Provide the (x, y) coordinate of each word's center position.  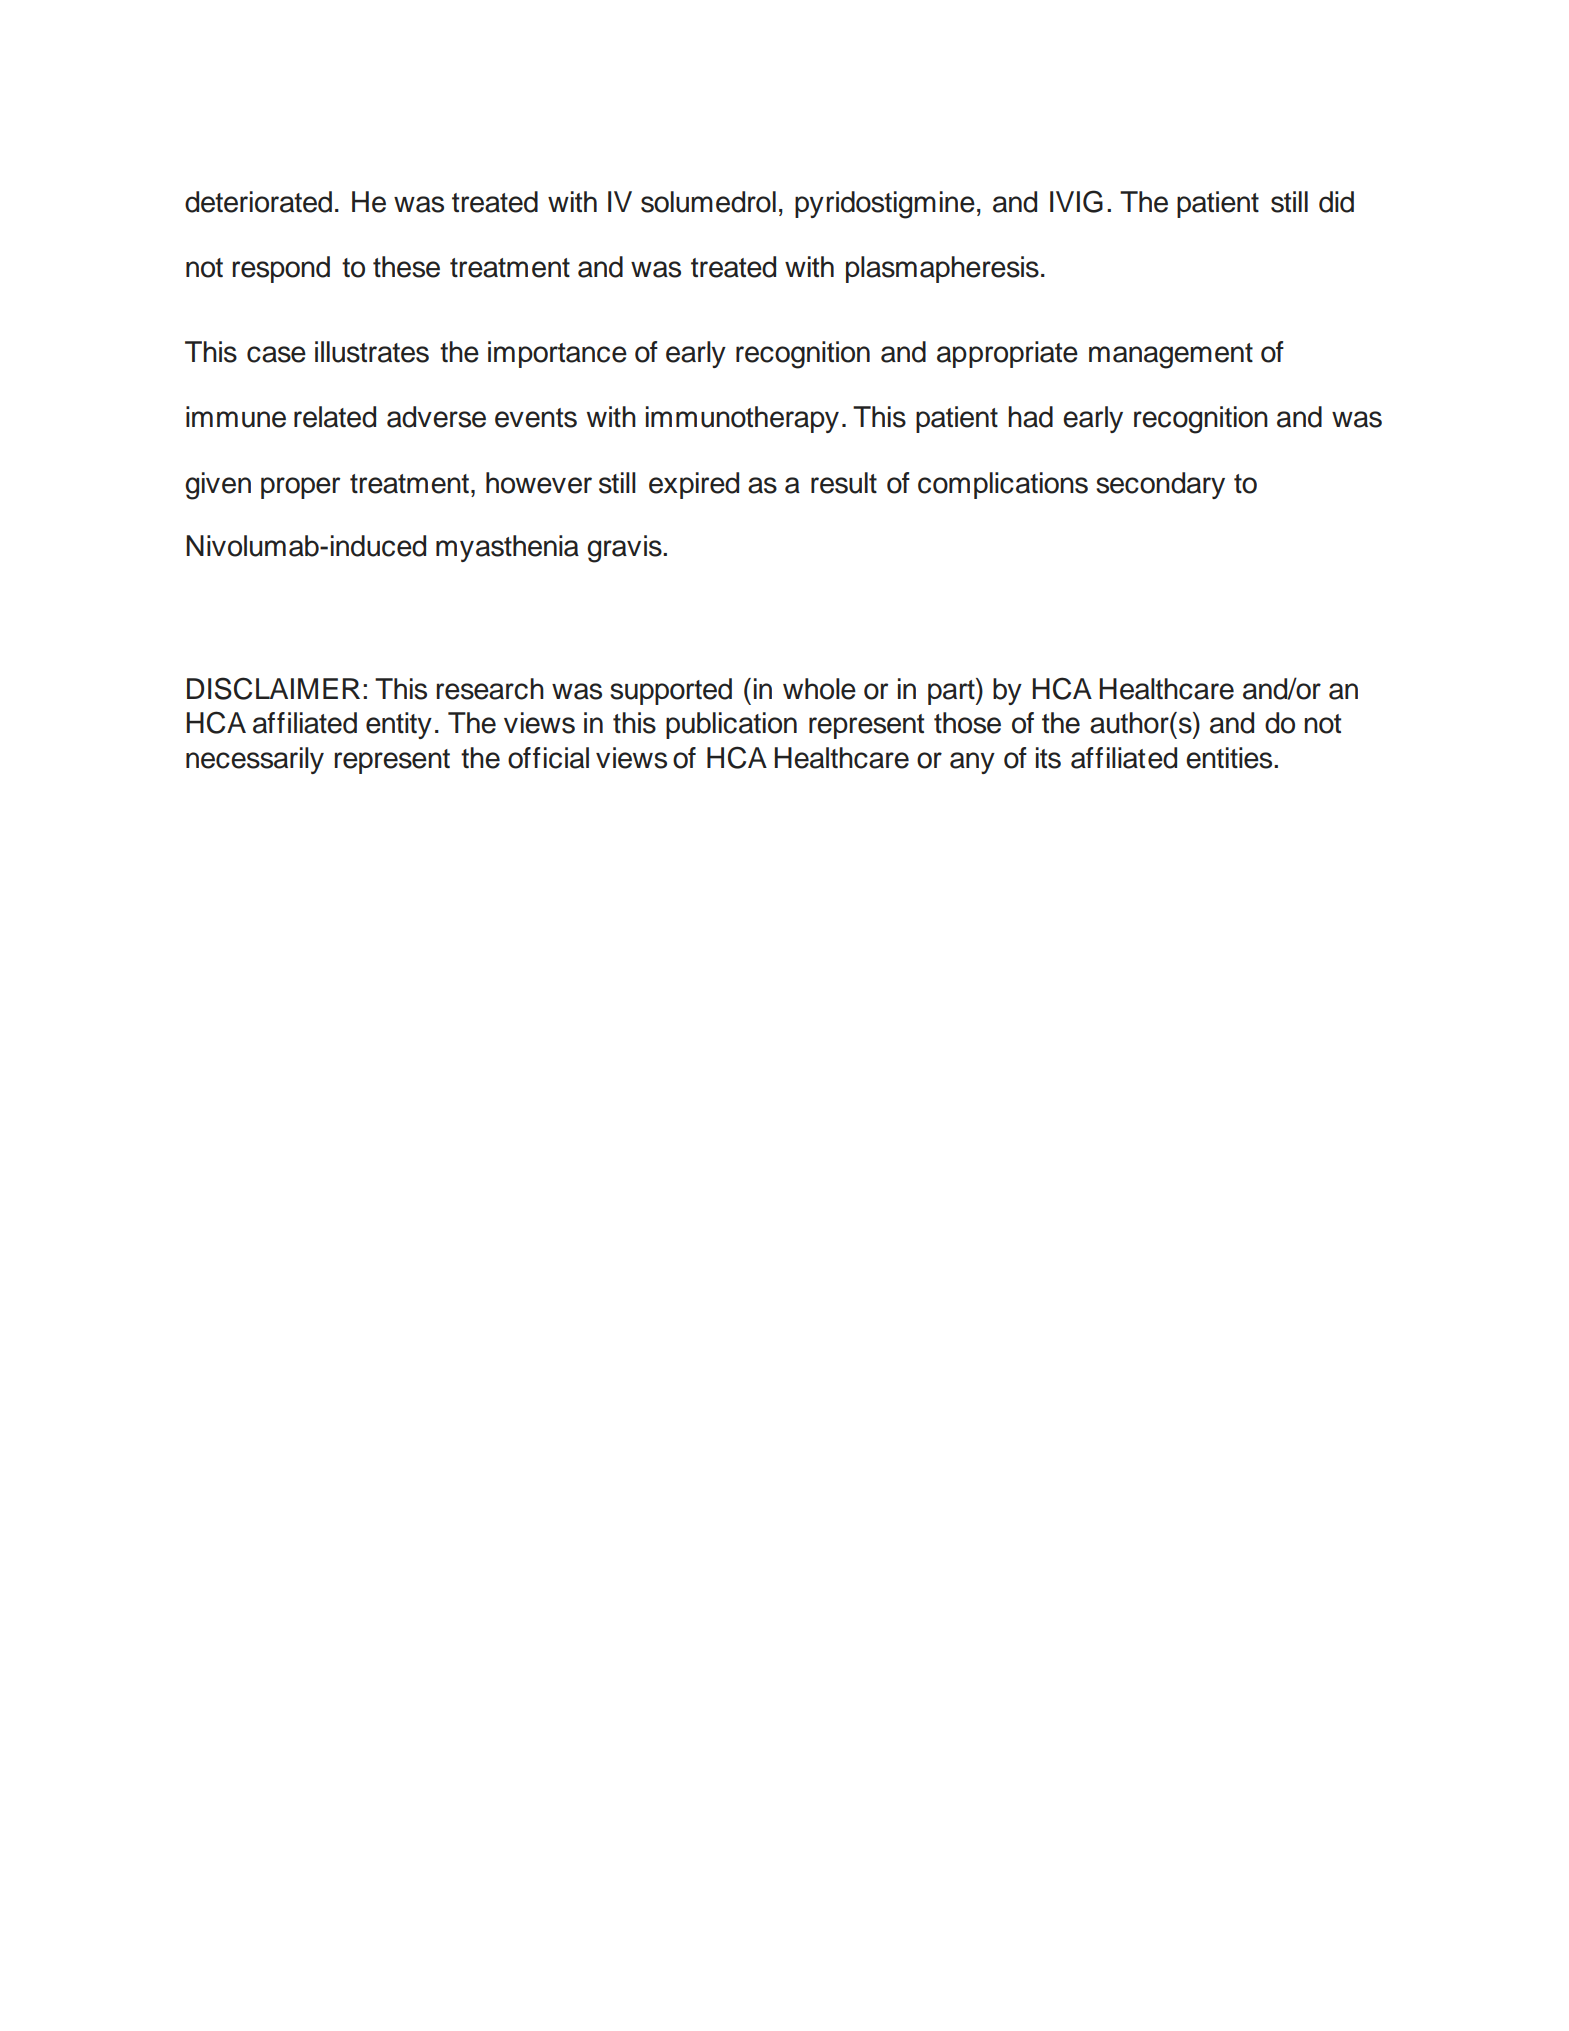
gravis (625, 549)
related (335, 417)
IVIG (1076, 201)
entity (399, 725)
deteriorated (258, 202)
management (1171, 356)
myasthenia (507, 548)
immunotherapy (742, 419)
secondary (1160, 485)
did (1336, 202)
